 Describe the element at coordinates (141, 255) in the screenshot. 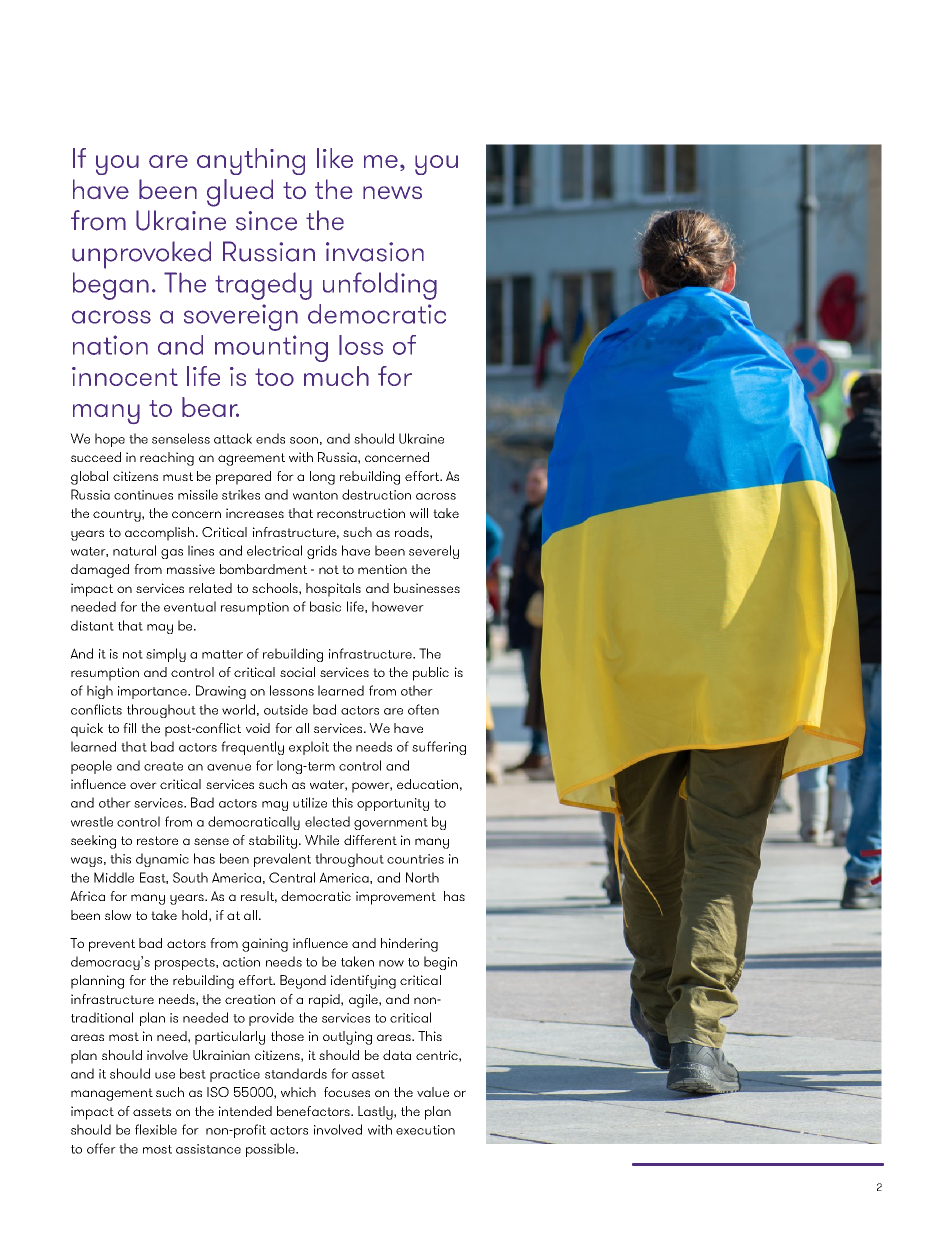

I see `unprovoked` at that location.
